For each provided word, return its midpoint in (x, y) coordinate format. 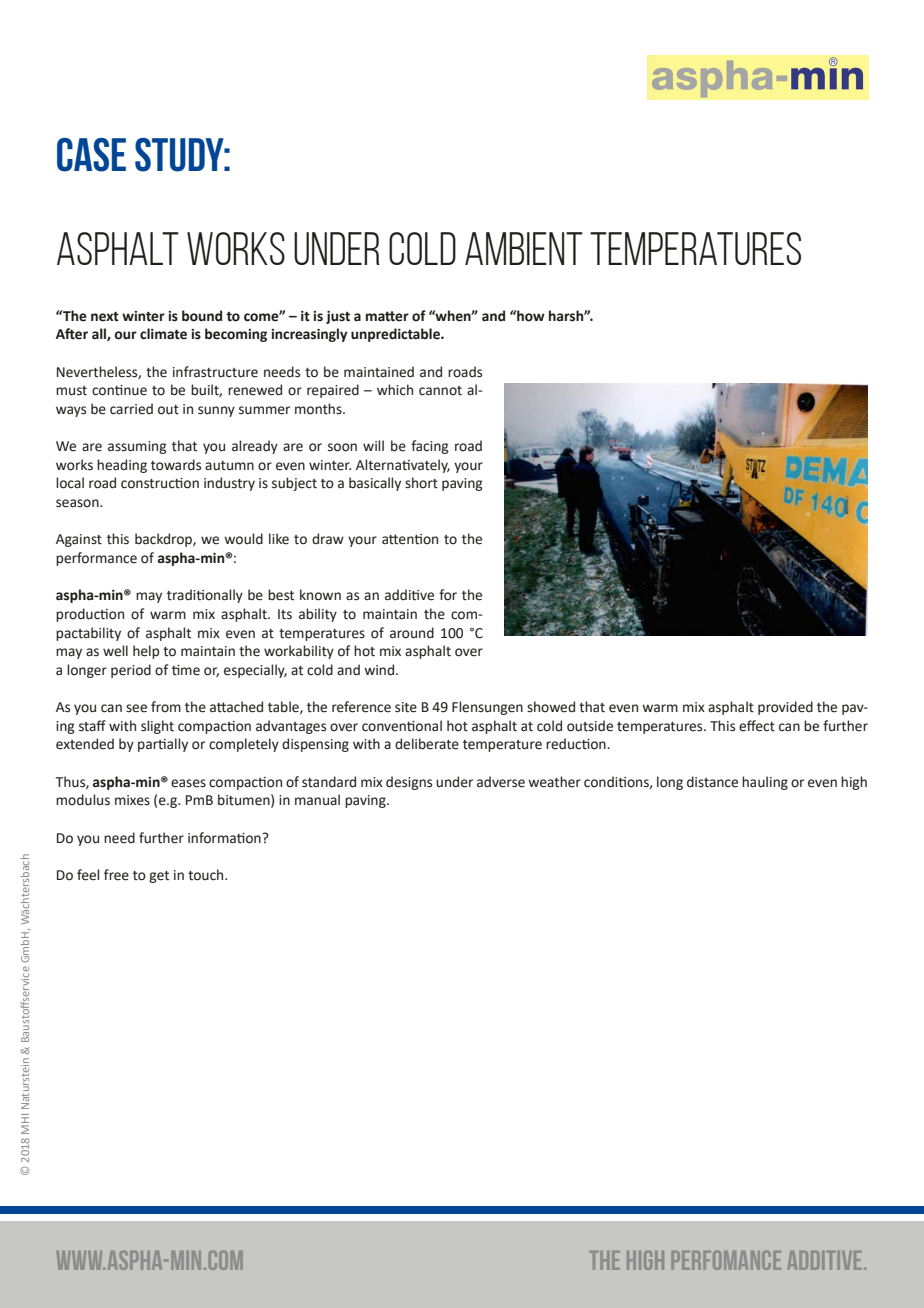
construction (160, 483)
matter (387, 316)
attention (410, 539)
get (159, 877)
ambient (524, 248)
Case (91, 155)
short (421, 483)
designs (409, 783)
